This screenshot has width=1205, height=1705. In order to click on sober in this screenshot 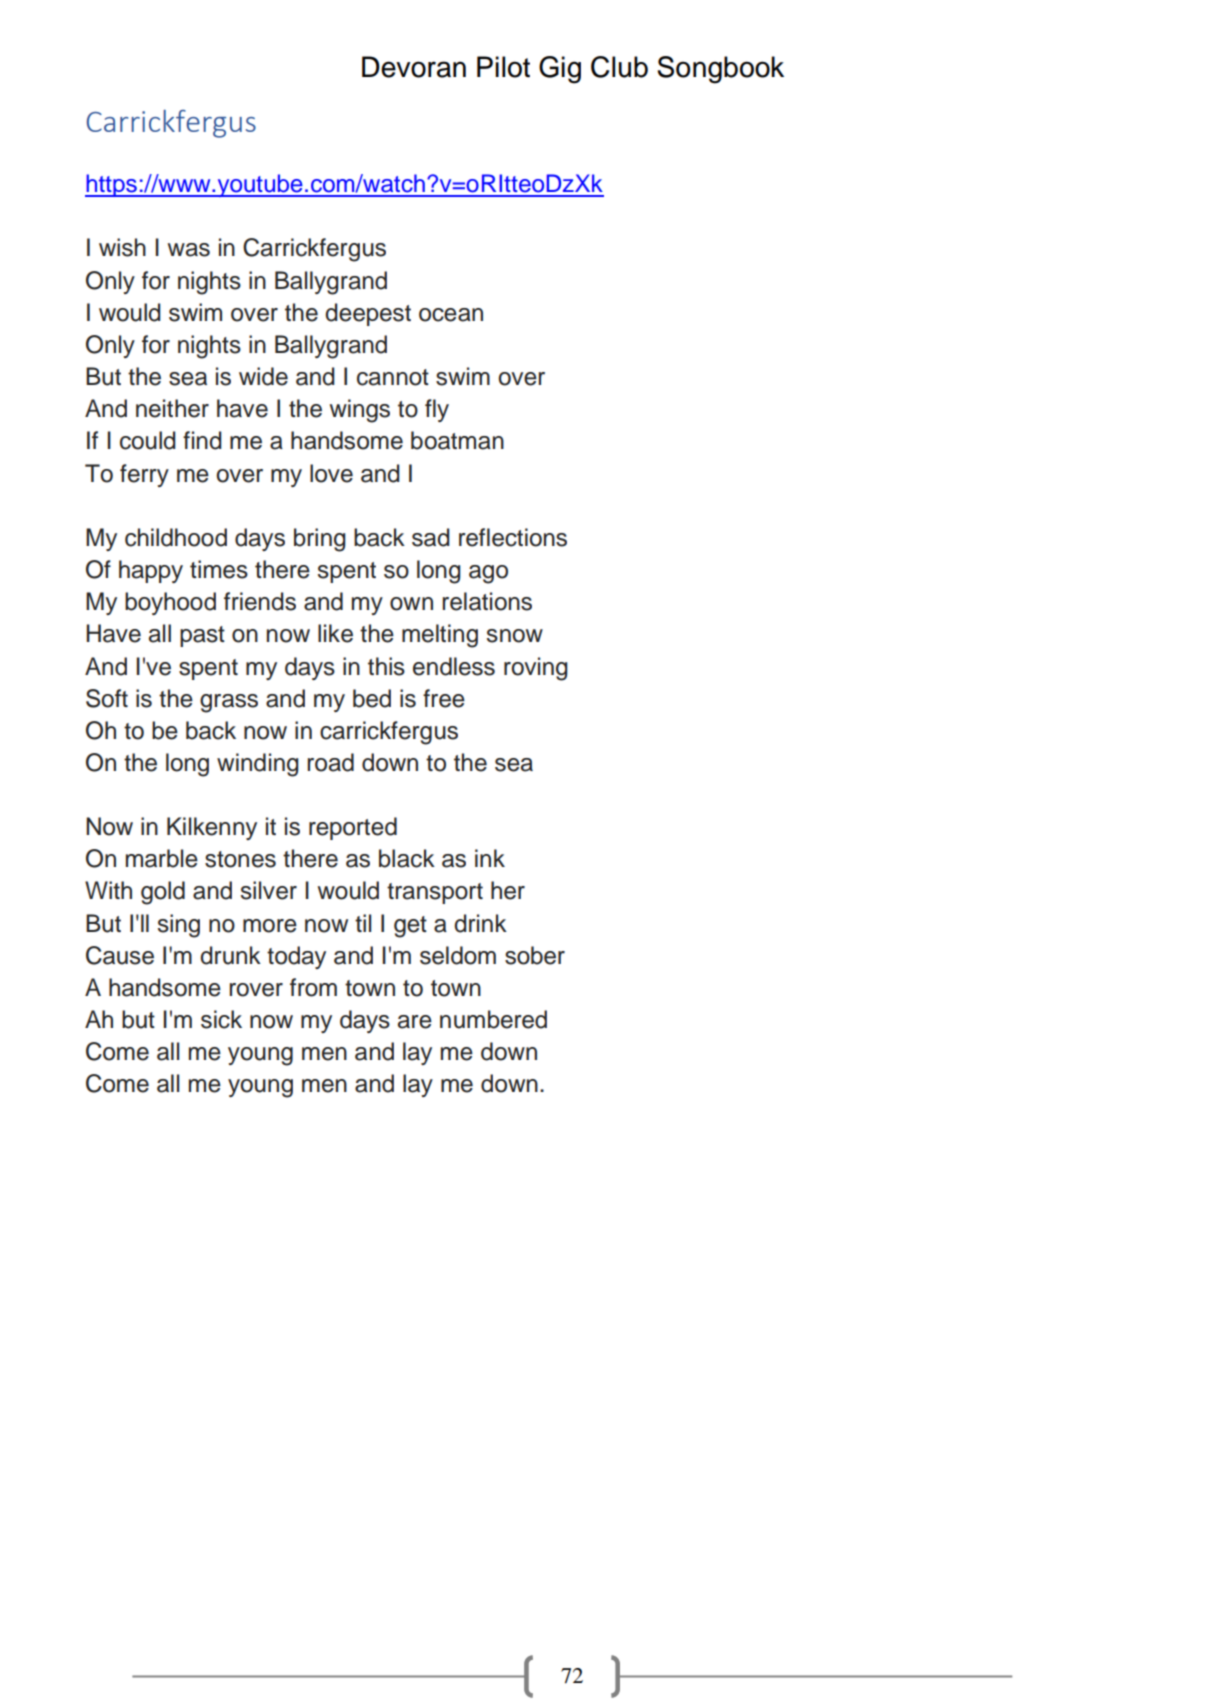, I will do `click(535, 955)`.
